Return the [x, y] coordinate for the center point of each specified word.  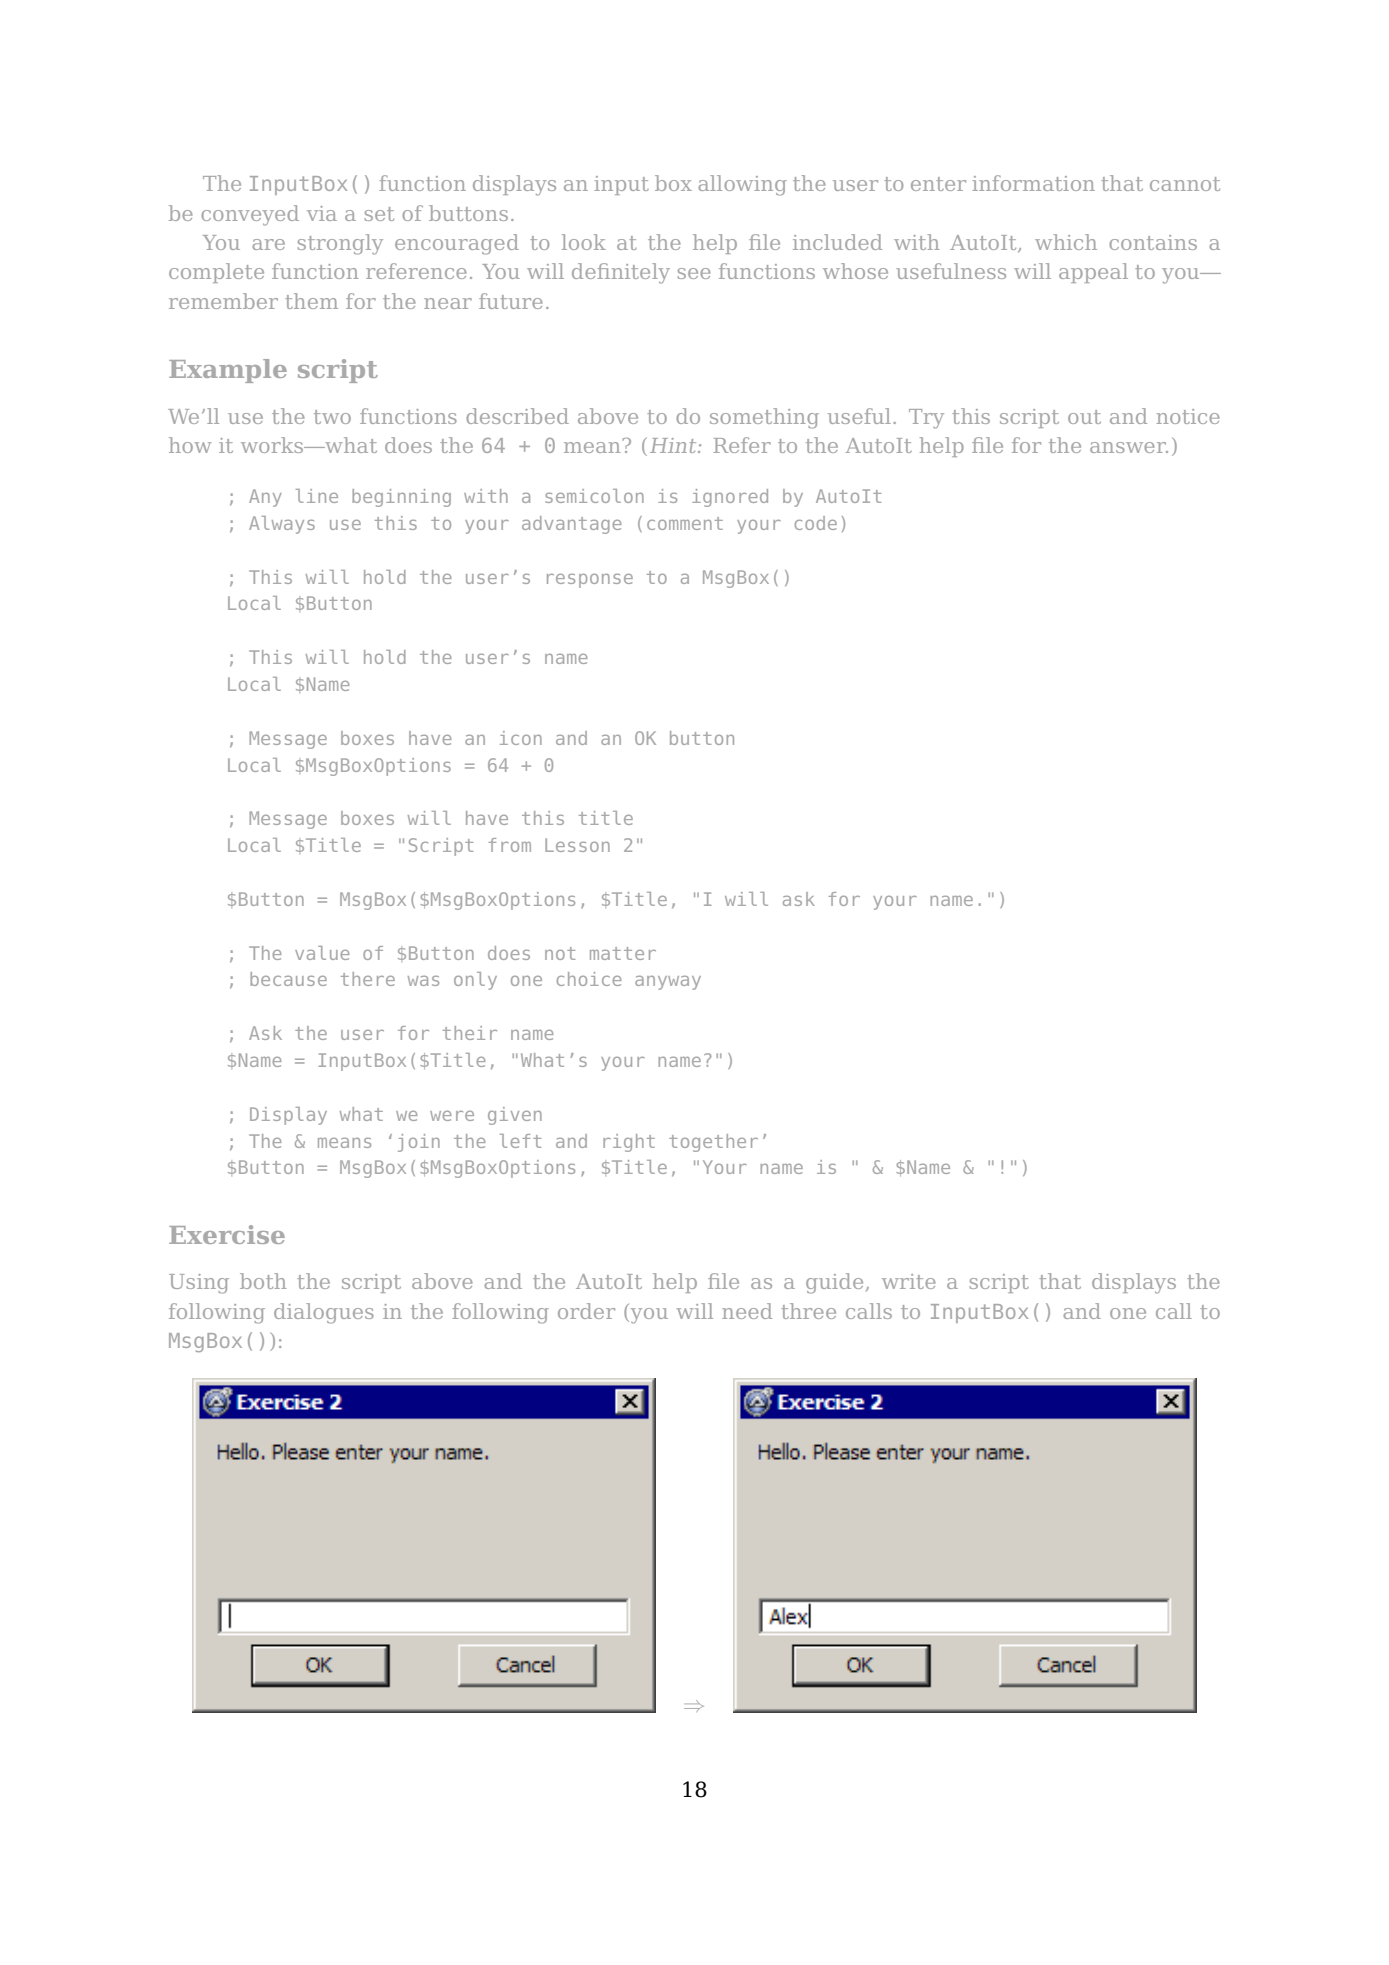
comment [685, 523]
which [1066, 242]
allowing [742, 185]
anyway [668, 983]
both [263, 1281]
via [322, 213]
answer [1129, 447]
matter [623, 953]
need [747, 1311]
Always [282, 525]
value [322, 953]
